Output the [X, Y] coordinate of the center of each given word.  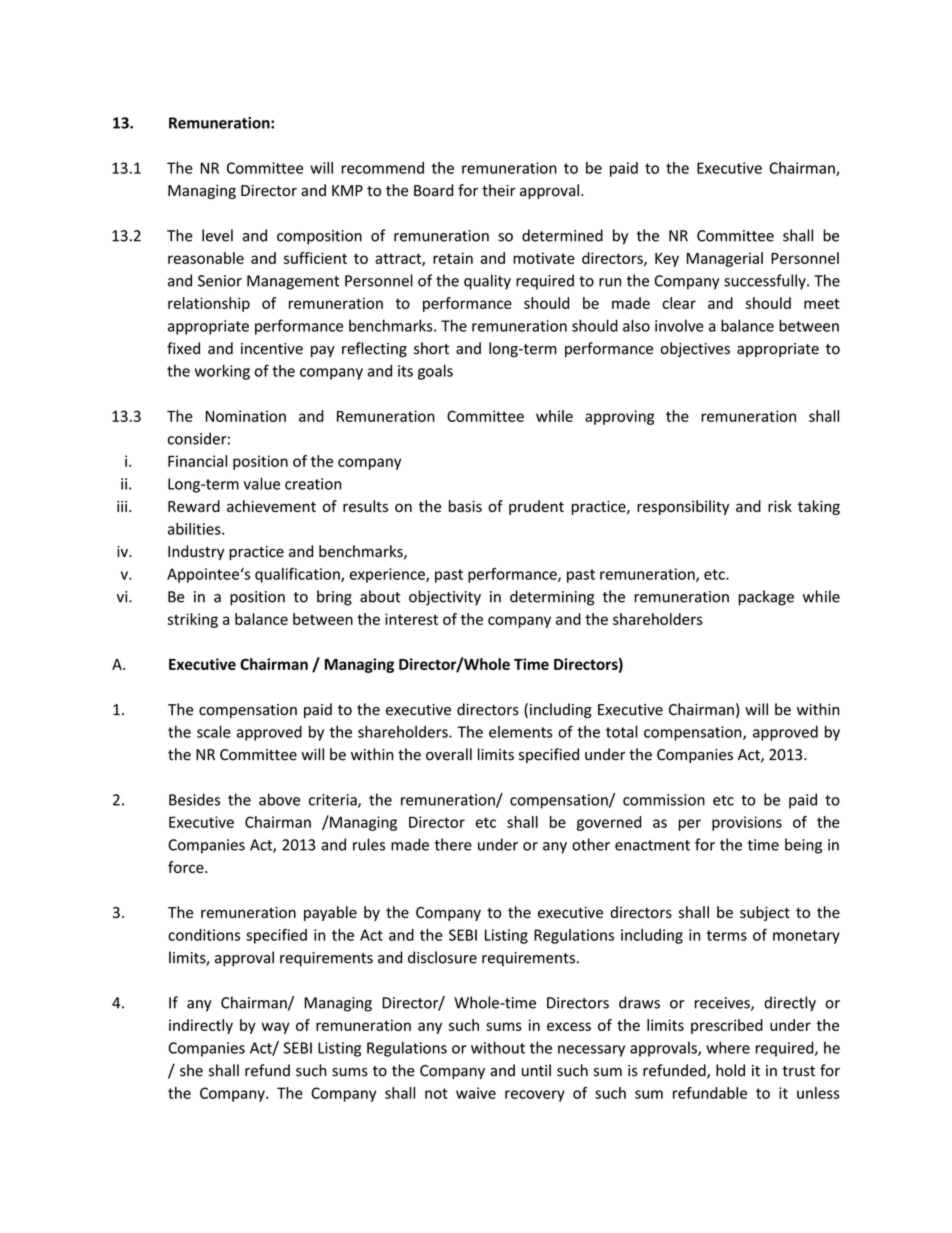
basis [465, 506]
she [191, 1070]
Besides [194, 799]
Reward [194, 506]
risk [780, 506]
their [499, 190]
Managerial [725, 259]
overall [449, 754]
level [217, 235]
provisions [747, 823]
